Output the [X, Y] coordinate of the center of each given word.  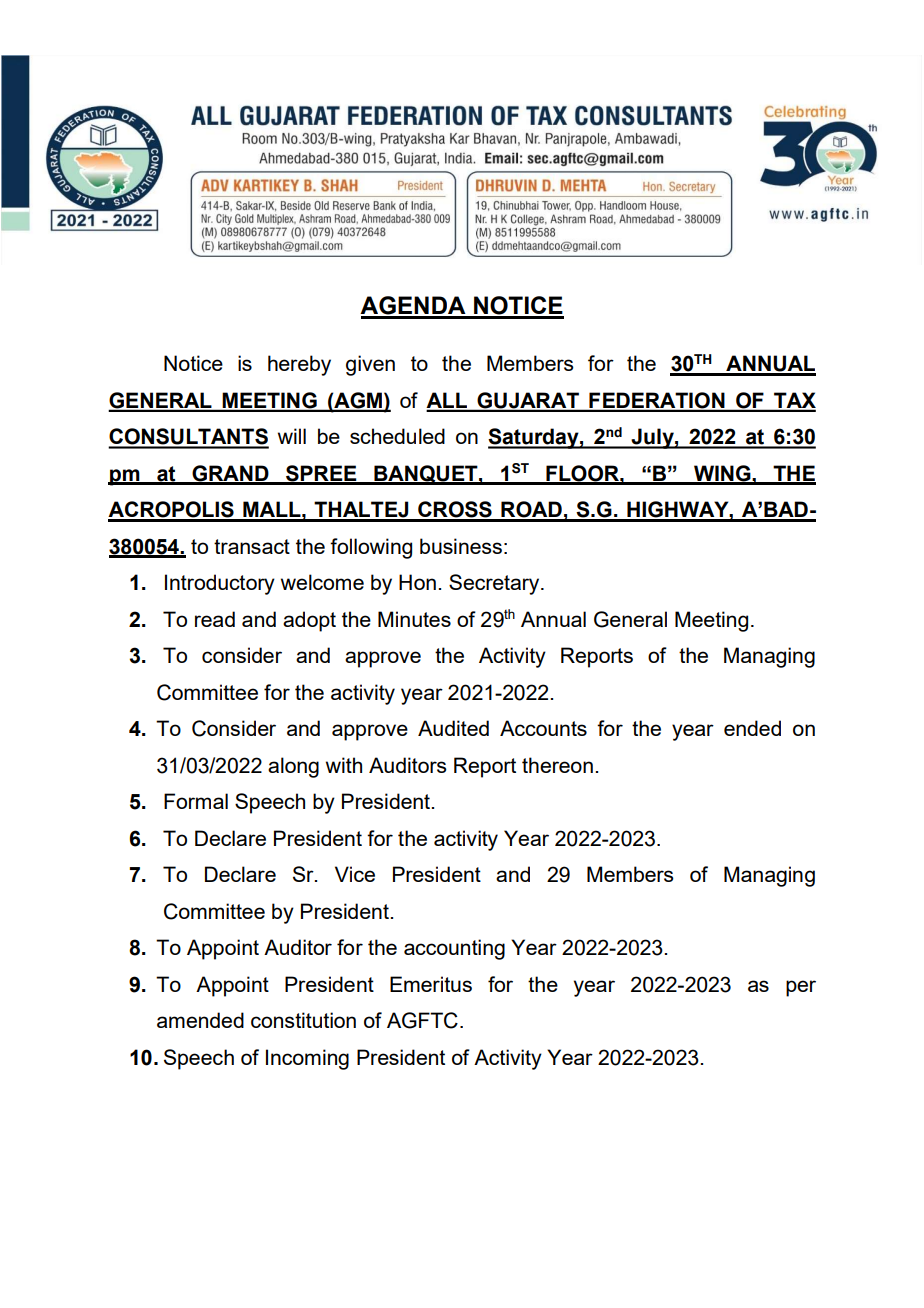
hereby [299, 365]
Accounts [543, 728]
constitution [303, 1020]
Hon [417, 582]
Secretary [495, 584]
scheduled [397, 436]
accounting [454, 949]
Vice [355, 874]
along [293, 767]
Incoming [307, 1059]
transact [252, 546]
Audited [453, 728]
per [801, 988]
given [370, 365]
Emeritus [431, 984]
